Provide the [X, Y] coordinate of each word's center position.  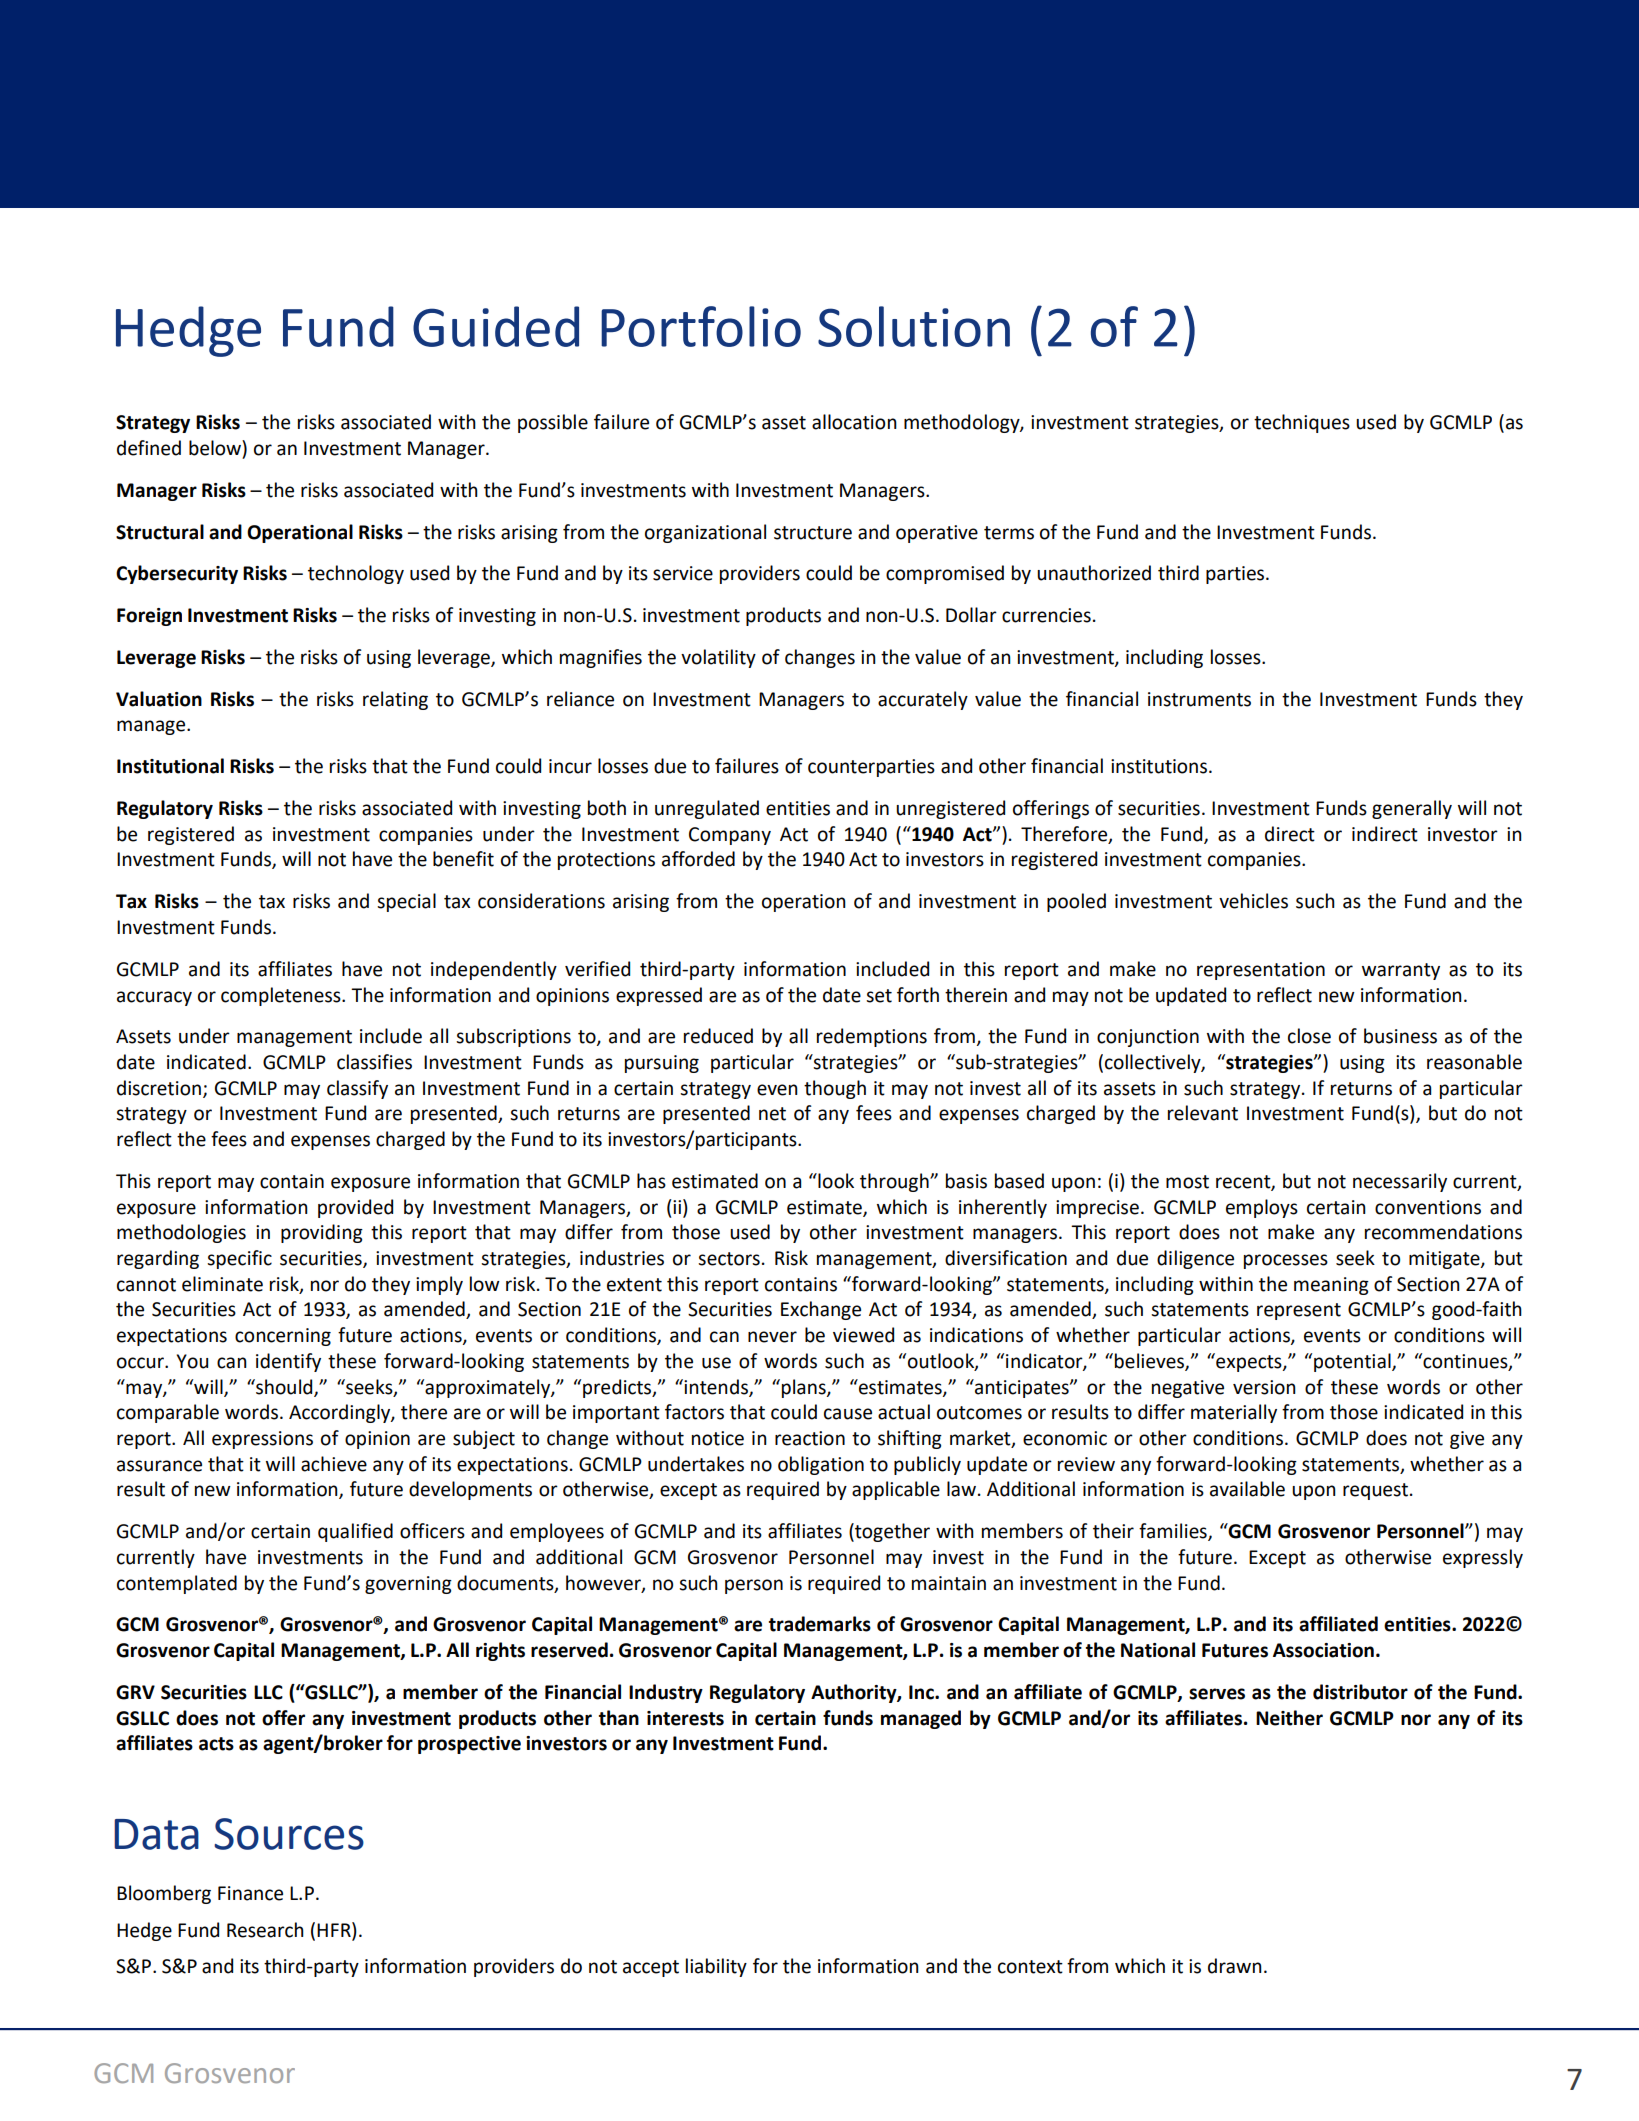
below [216, 448]
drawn [1235, 1966]
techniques [1302, 423]
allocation [854, 422]
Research [265, 1930]
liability [716, 1967]
